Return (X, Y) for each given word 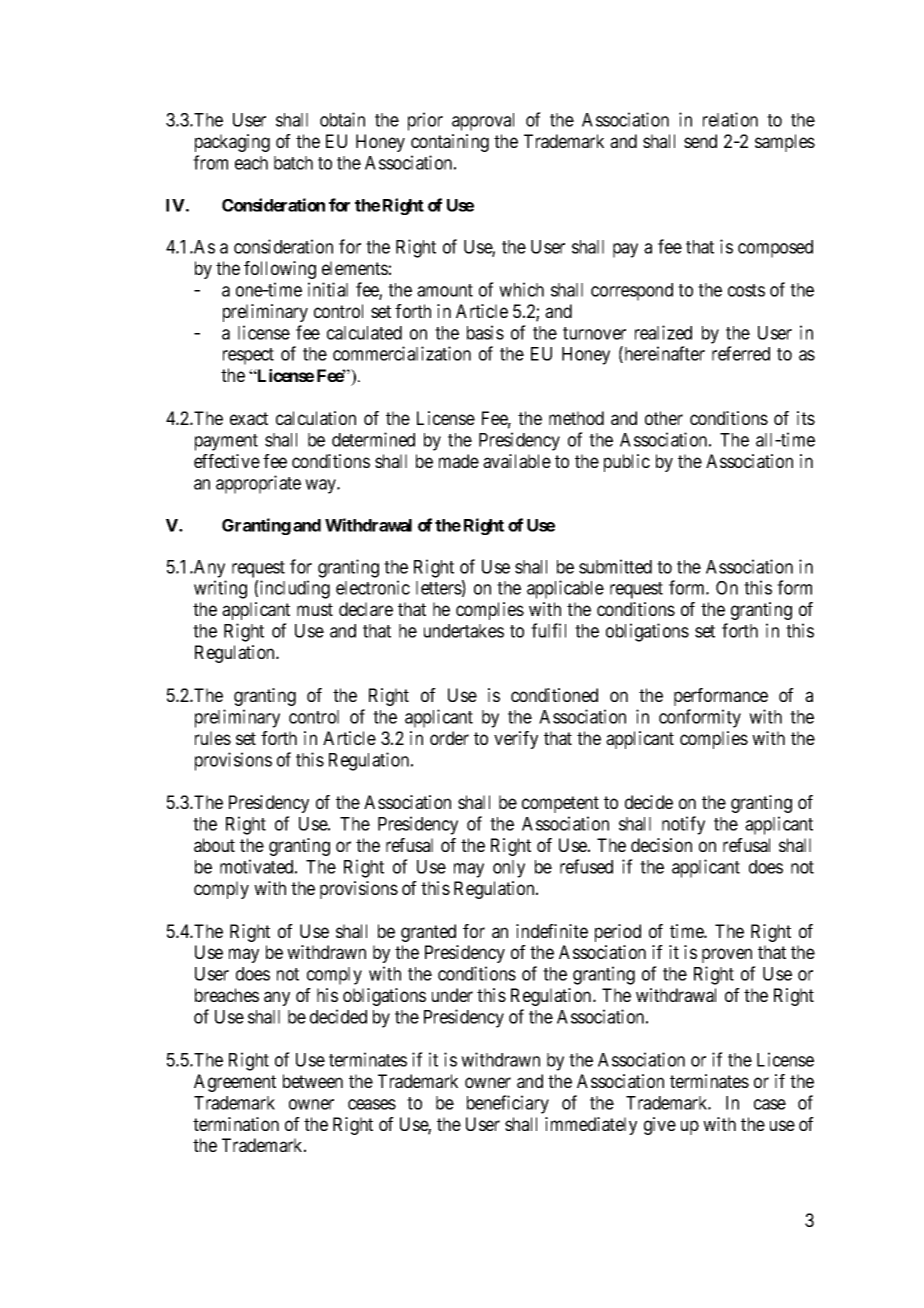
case (770, 1104)
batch (293, 163)
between (313, 1081)
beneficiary (508, 1104)
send (700, 141)
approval (483, 122)
